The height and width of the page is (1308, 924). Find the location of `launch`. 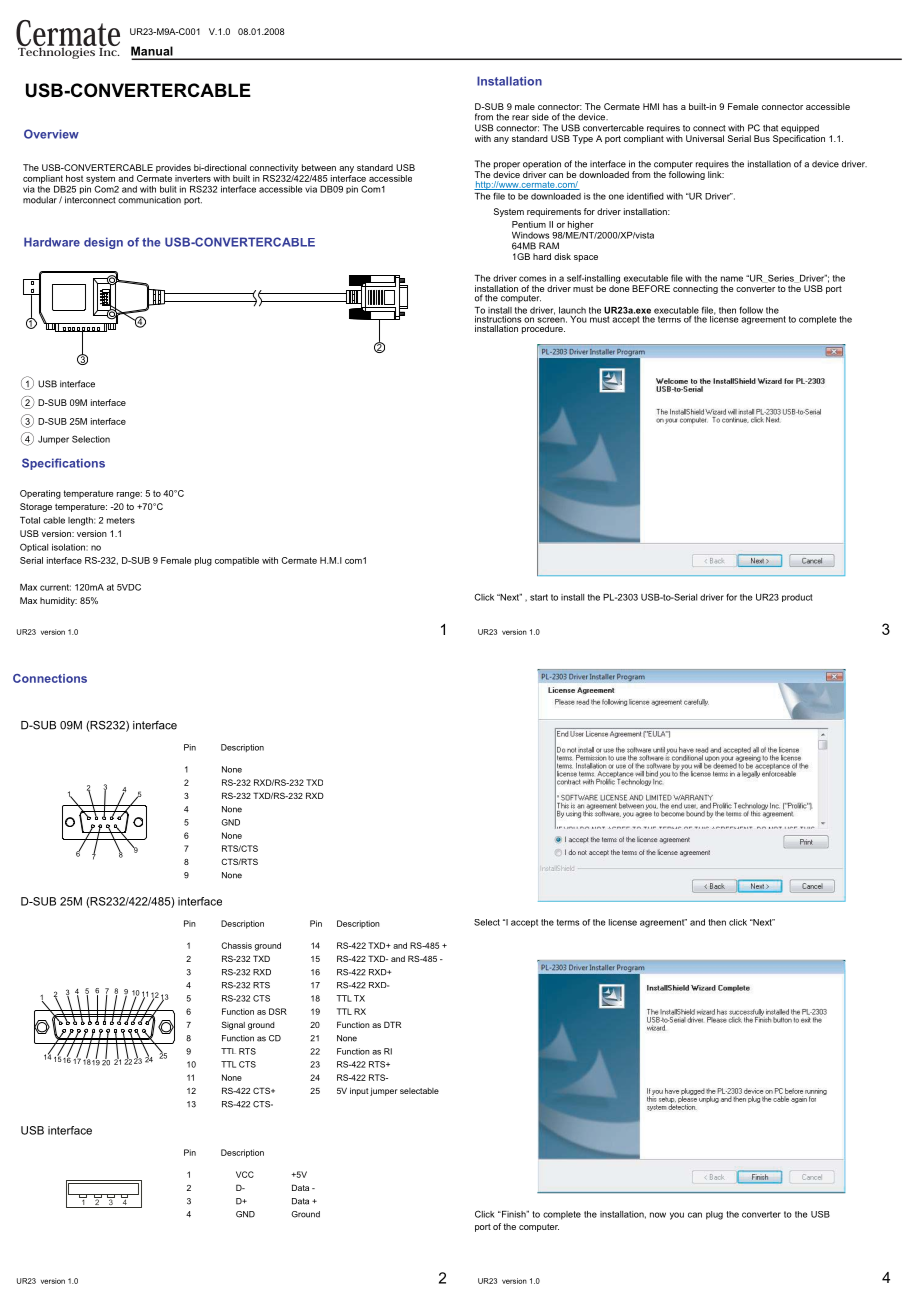

launch is located at coordinates (572, 310).
